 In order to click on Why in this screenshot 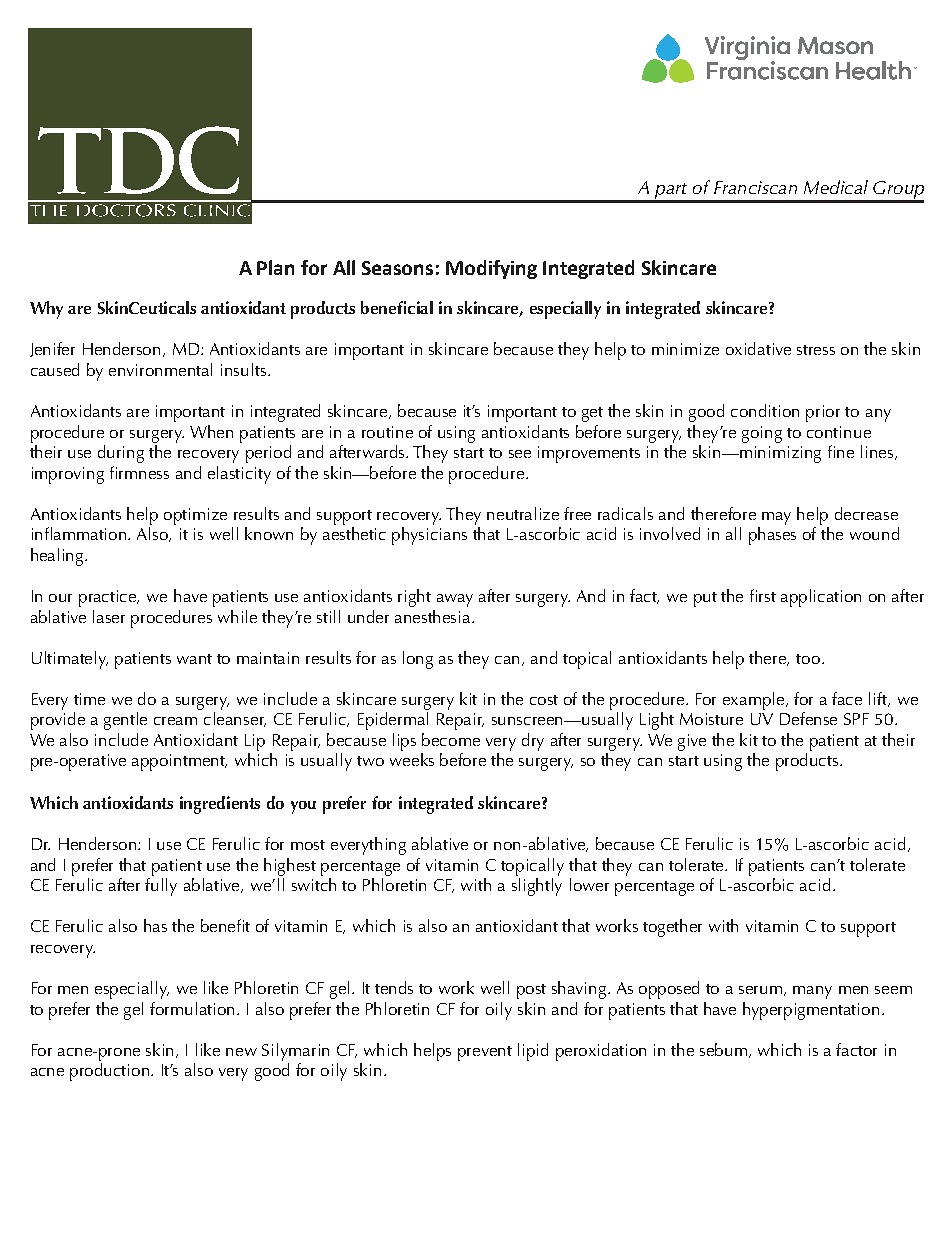, I will do `click(46, 310)`.
